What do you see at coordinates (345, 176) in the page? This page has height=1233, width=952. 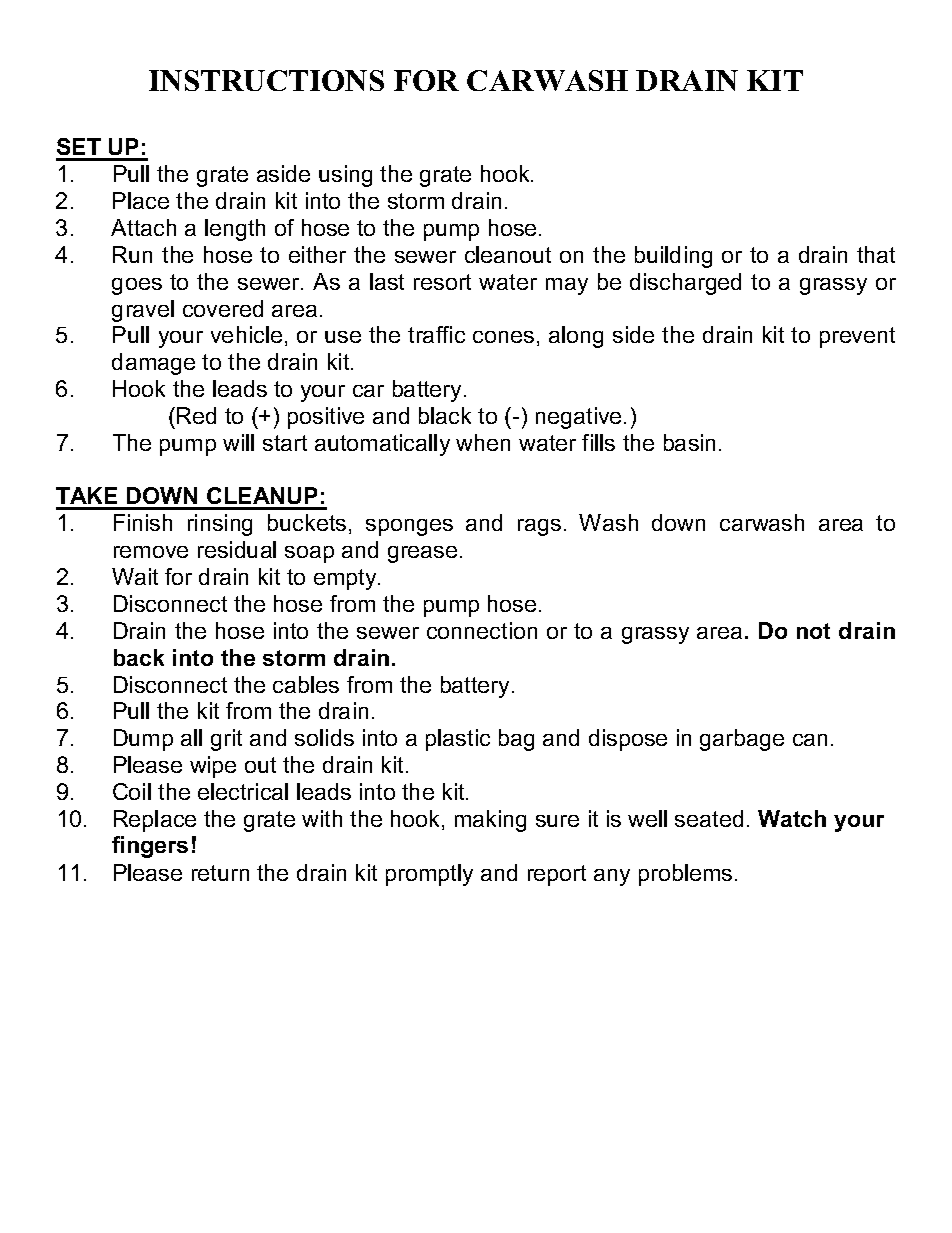 I see `using` at bounding box center [345, 176].
